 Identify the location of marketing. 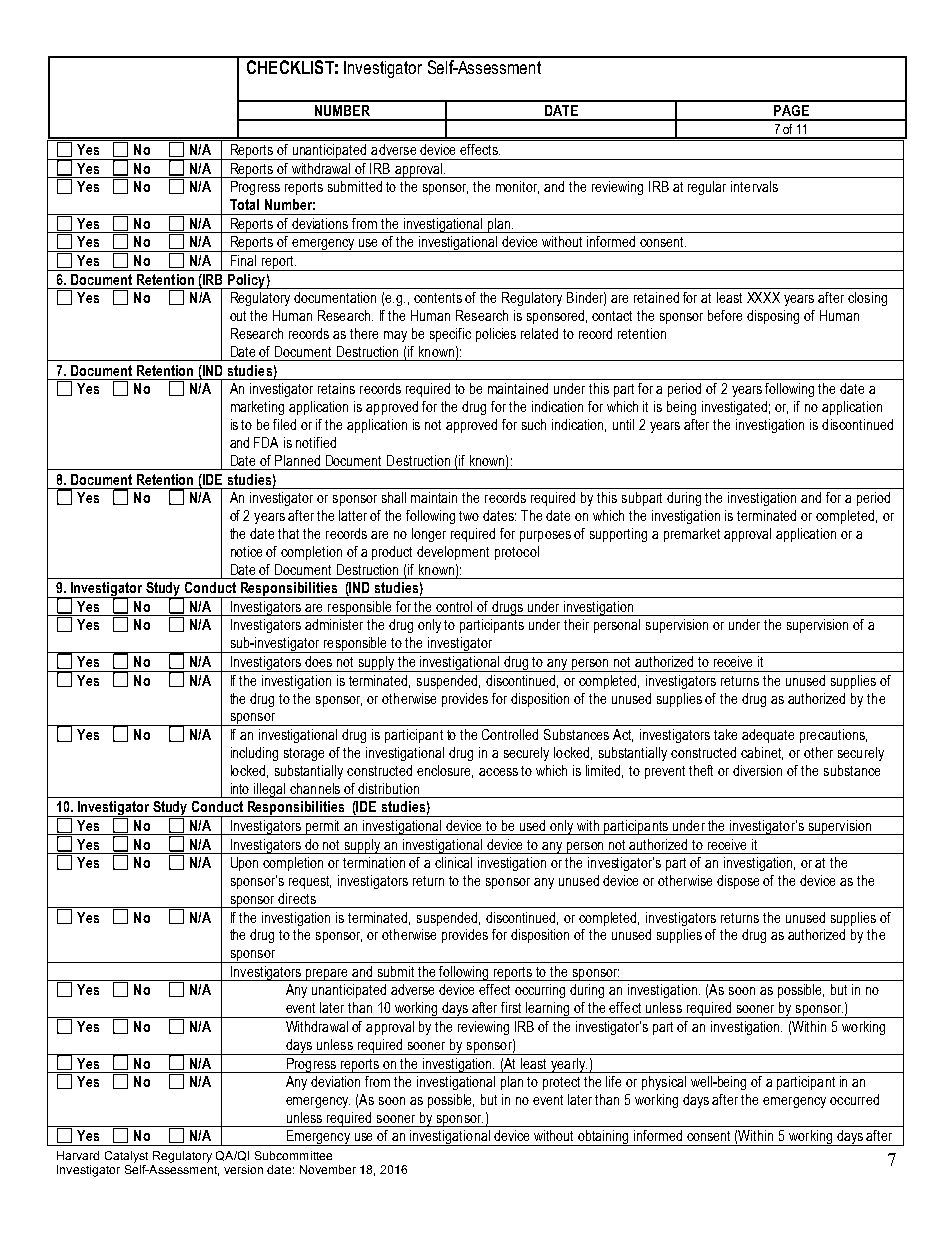
(257, 408).
